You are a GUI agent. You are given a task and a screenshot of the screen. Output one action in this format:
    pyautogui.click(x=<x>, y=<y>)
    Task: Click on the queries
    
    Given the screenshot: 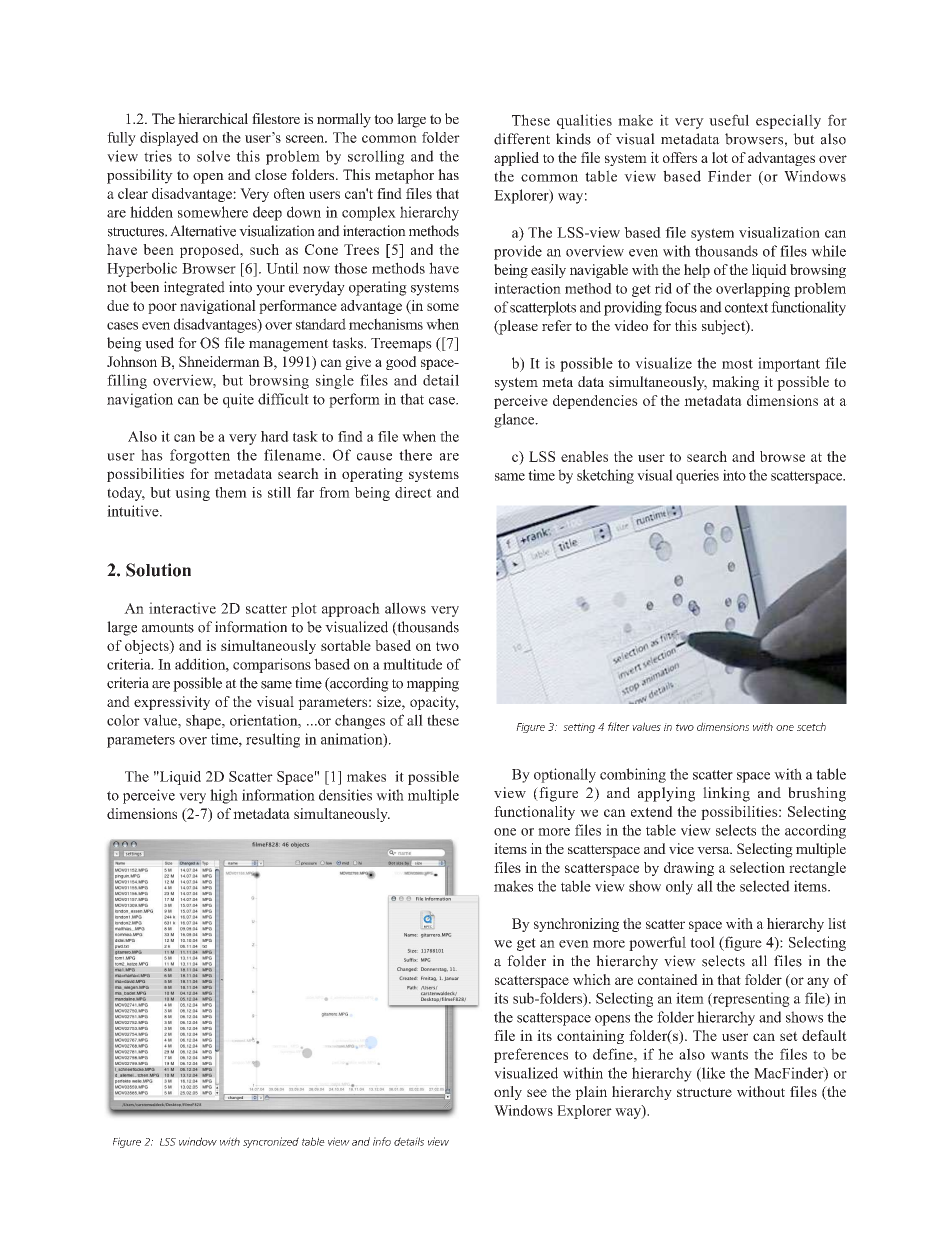 What is the action you would take?
    pyautogui.click(x=697, y=476)
